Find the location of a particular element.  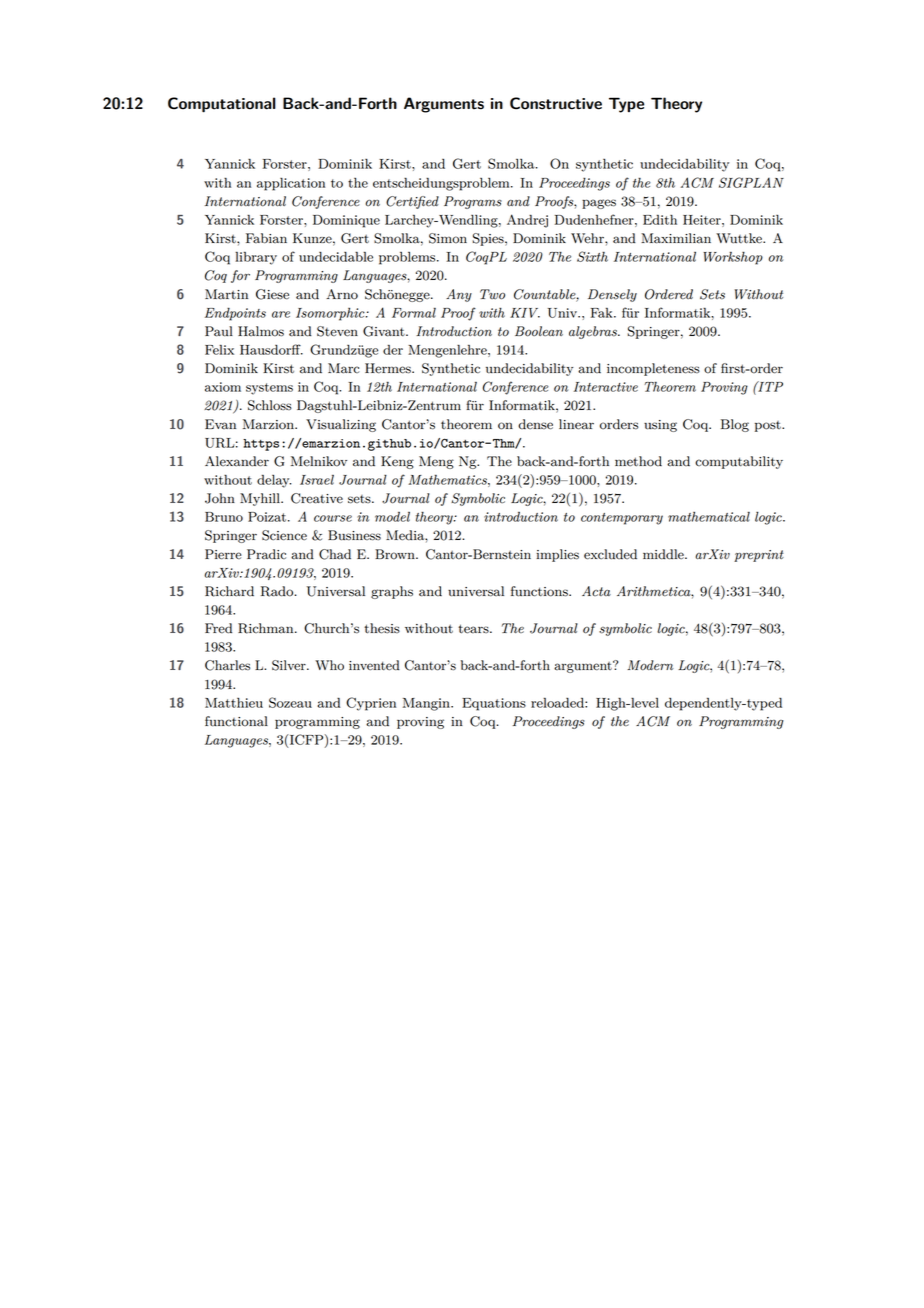

Maximilian is located at coordinates (676, 238).
